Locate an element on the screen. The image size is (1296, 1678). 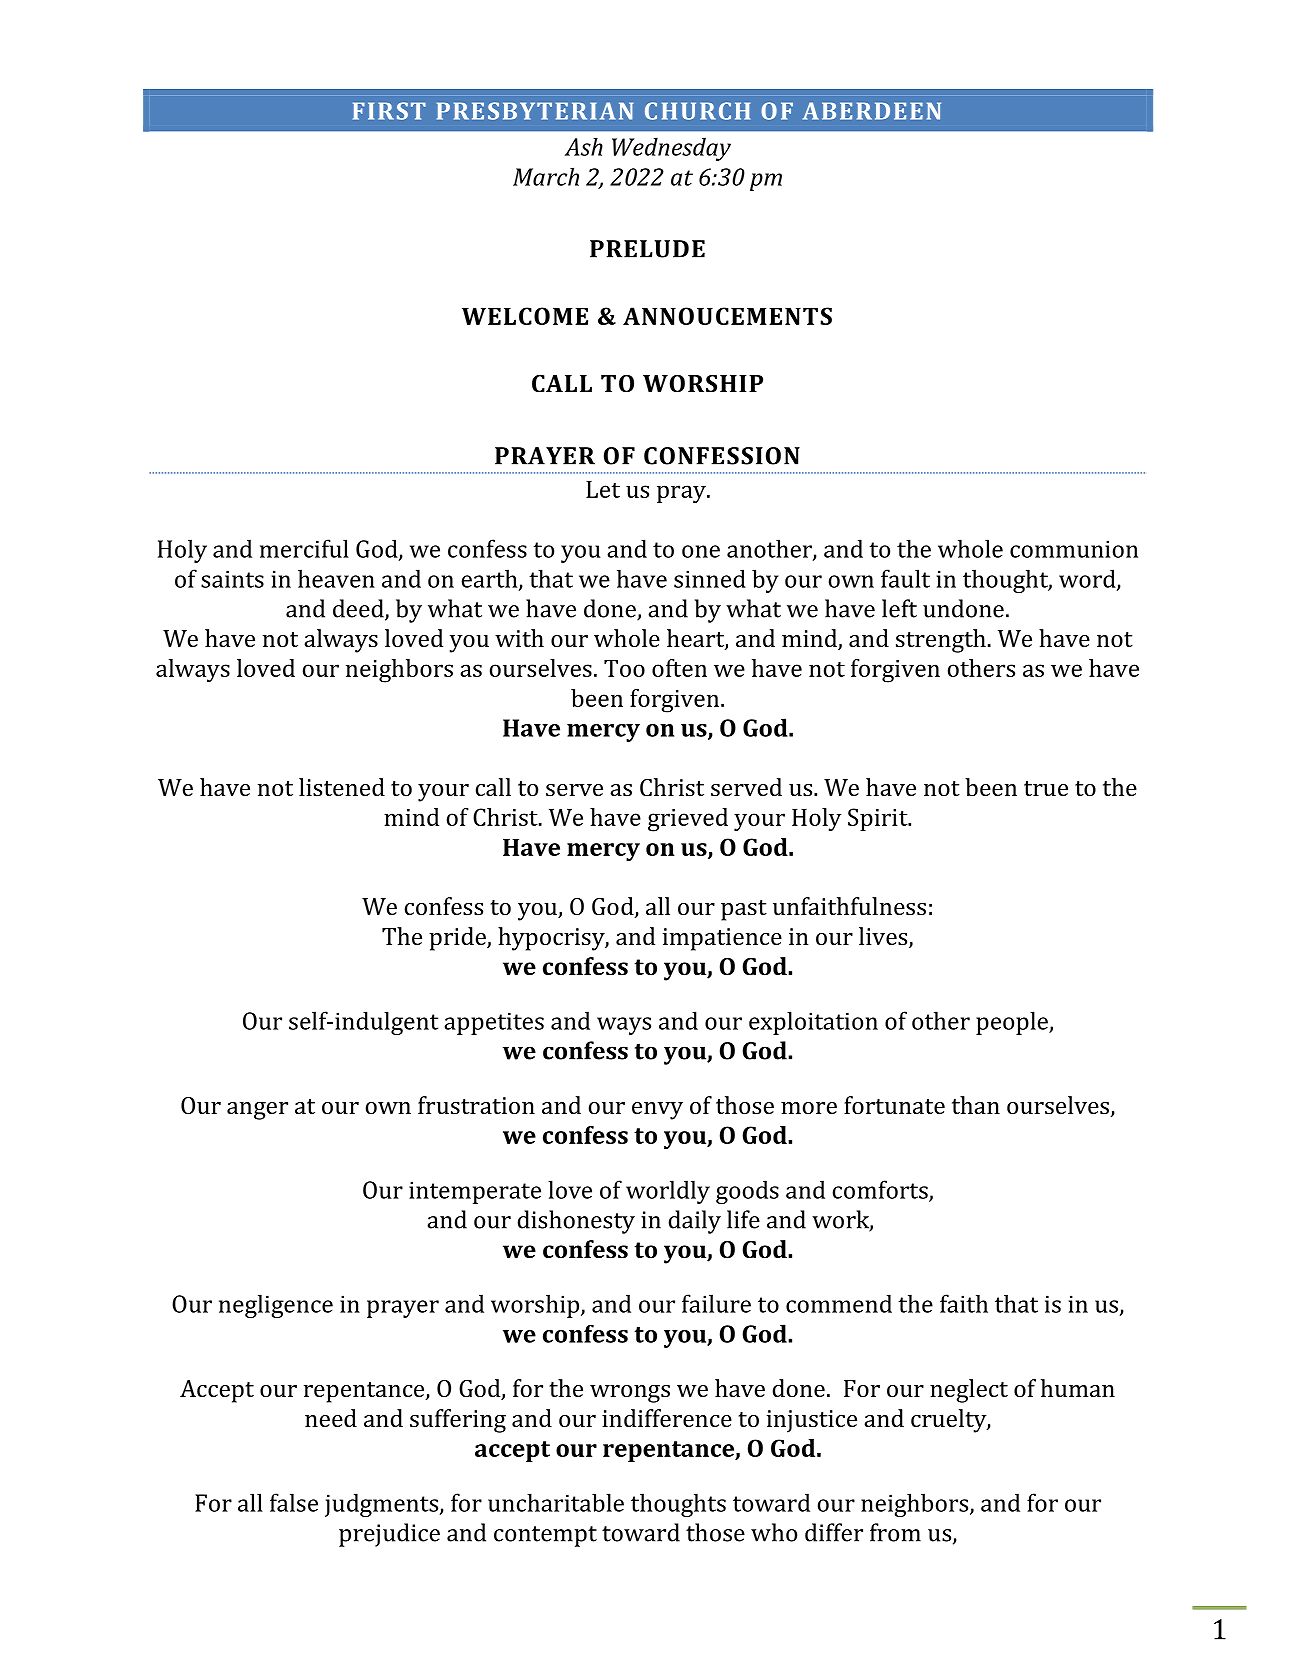
anger is located at coordinates (257, 1111).
